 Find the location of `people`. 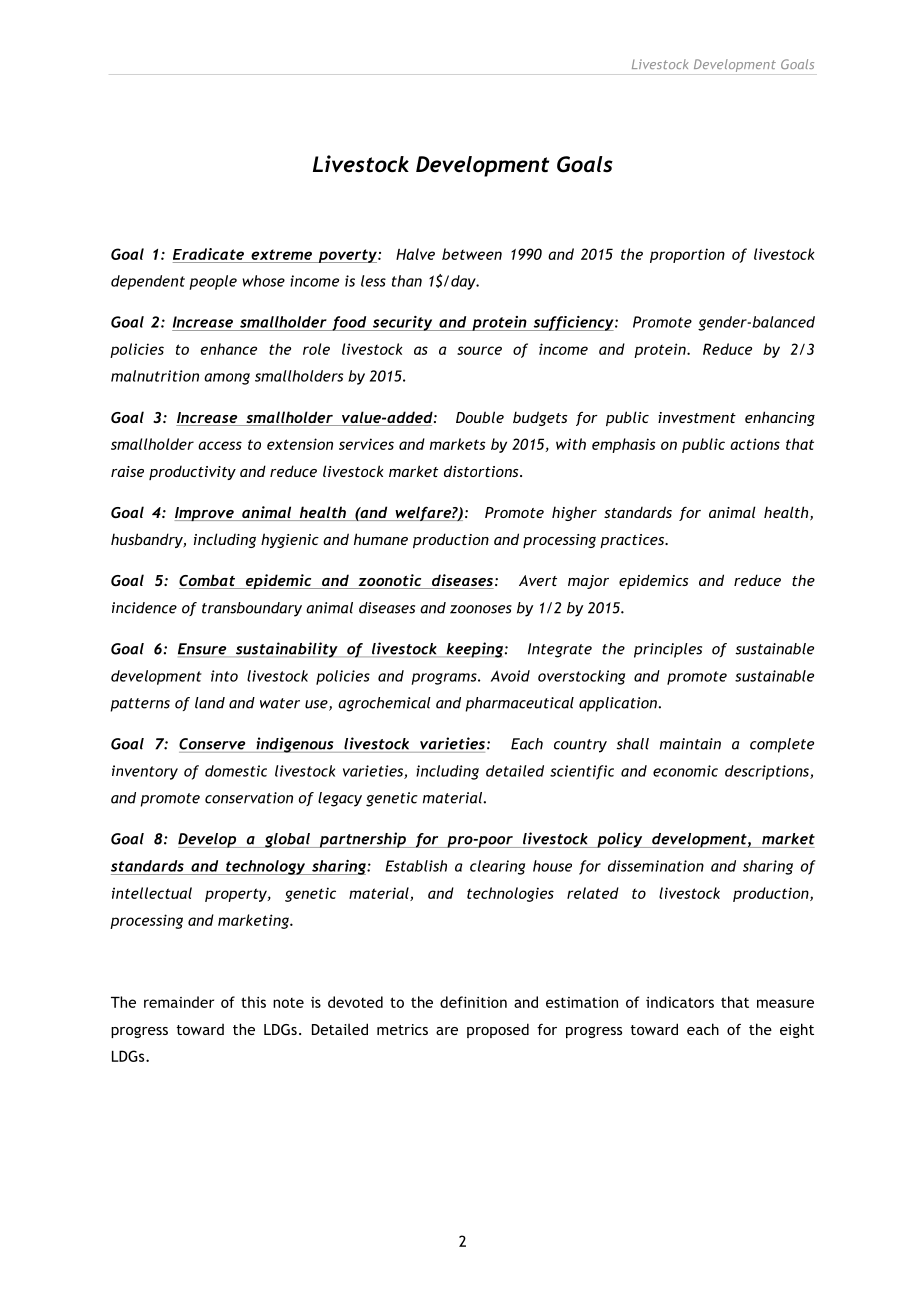

people is located at coordinates (213, 282).
